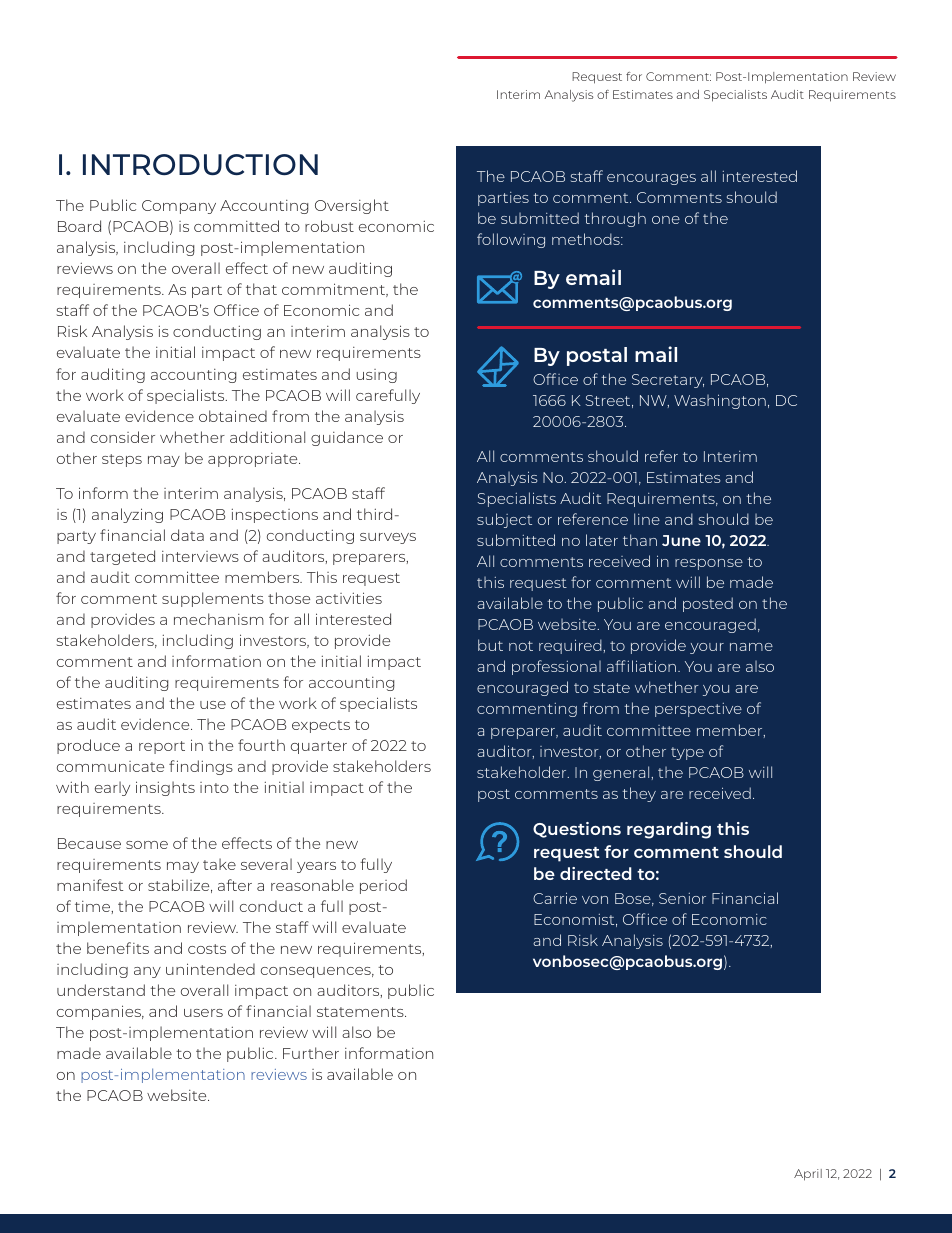 This document has width=952, height=1233. Describe the element at coordinates (682, 898) in the document. I see `Senior` at that location.
